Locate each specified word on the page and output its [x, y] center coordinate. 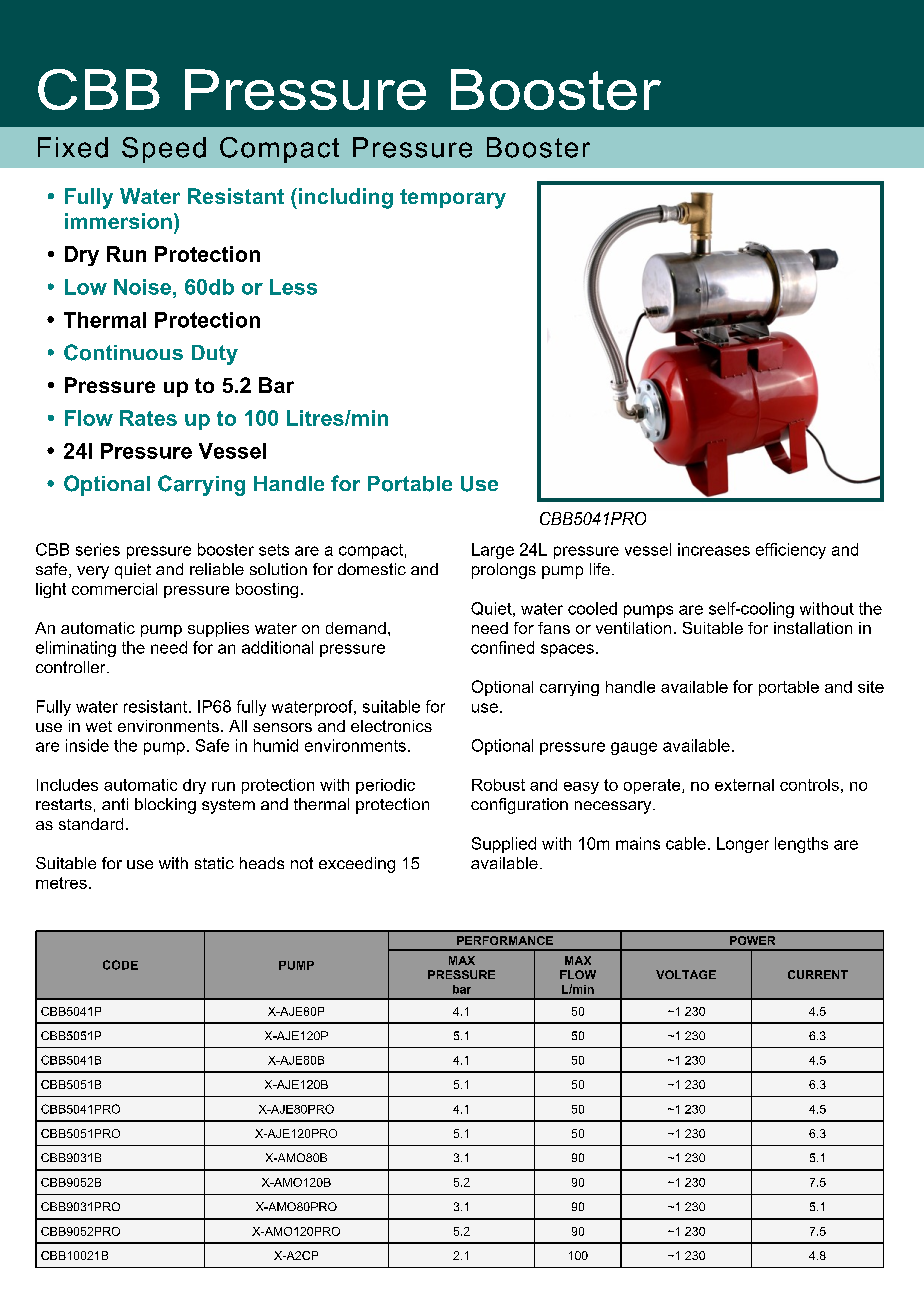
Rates [148, 418]
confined [502, 647]
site [871, 687]
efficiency [791, 551]
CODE [120, 965]
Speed [164, 150]
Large [493, 551]
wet [99, 726]
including [346, 198]
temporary [453, 199]
